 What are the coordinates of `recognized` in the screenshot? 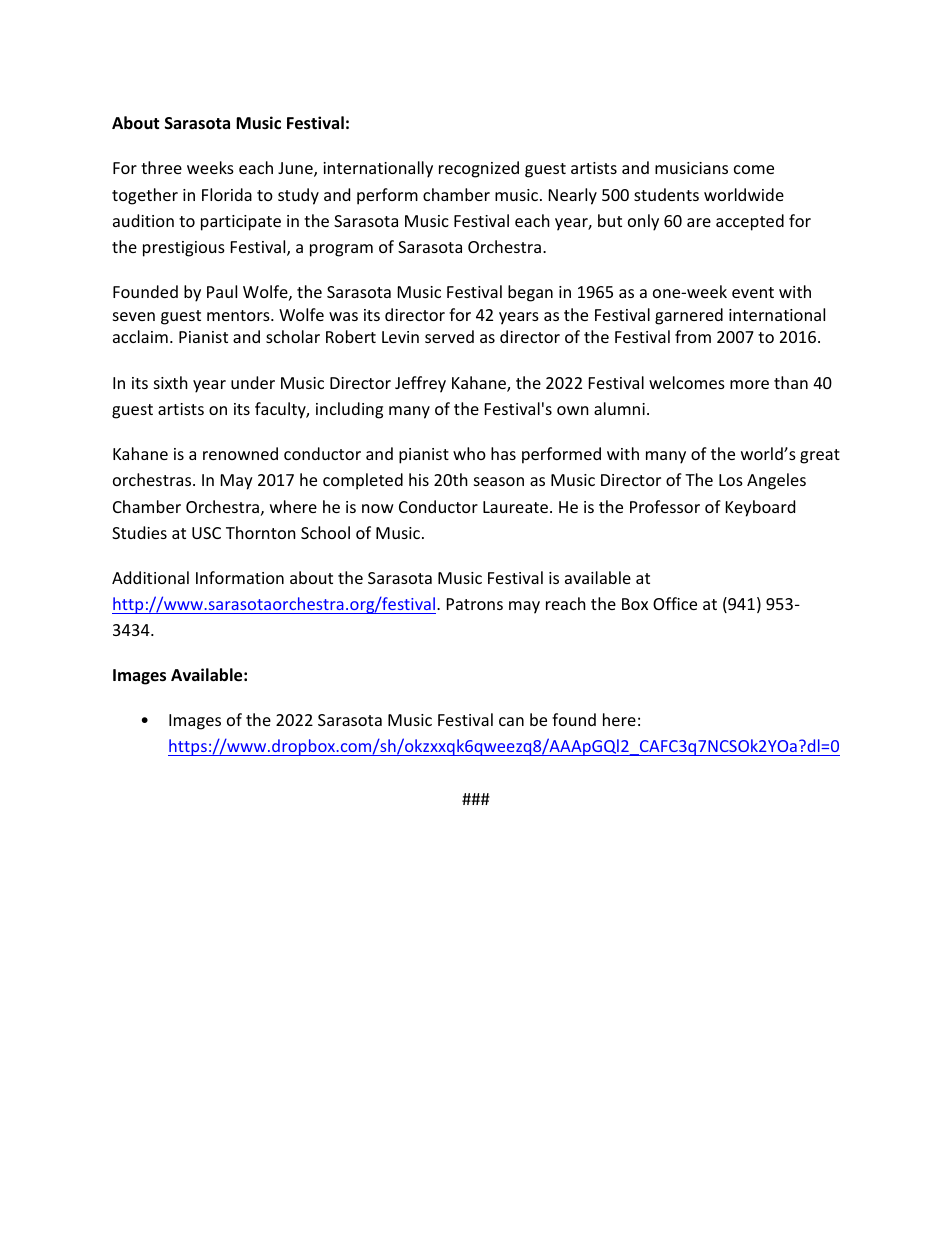 It's located at (479, 169).
